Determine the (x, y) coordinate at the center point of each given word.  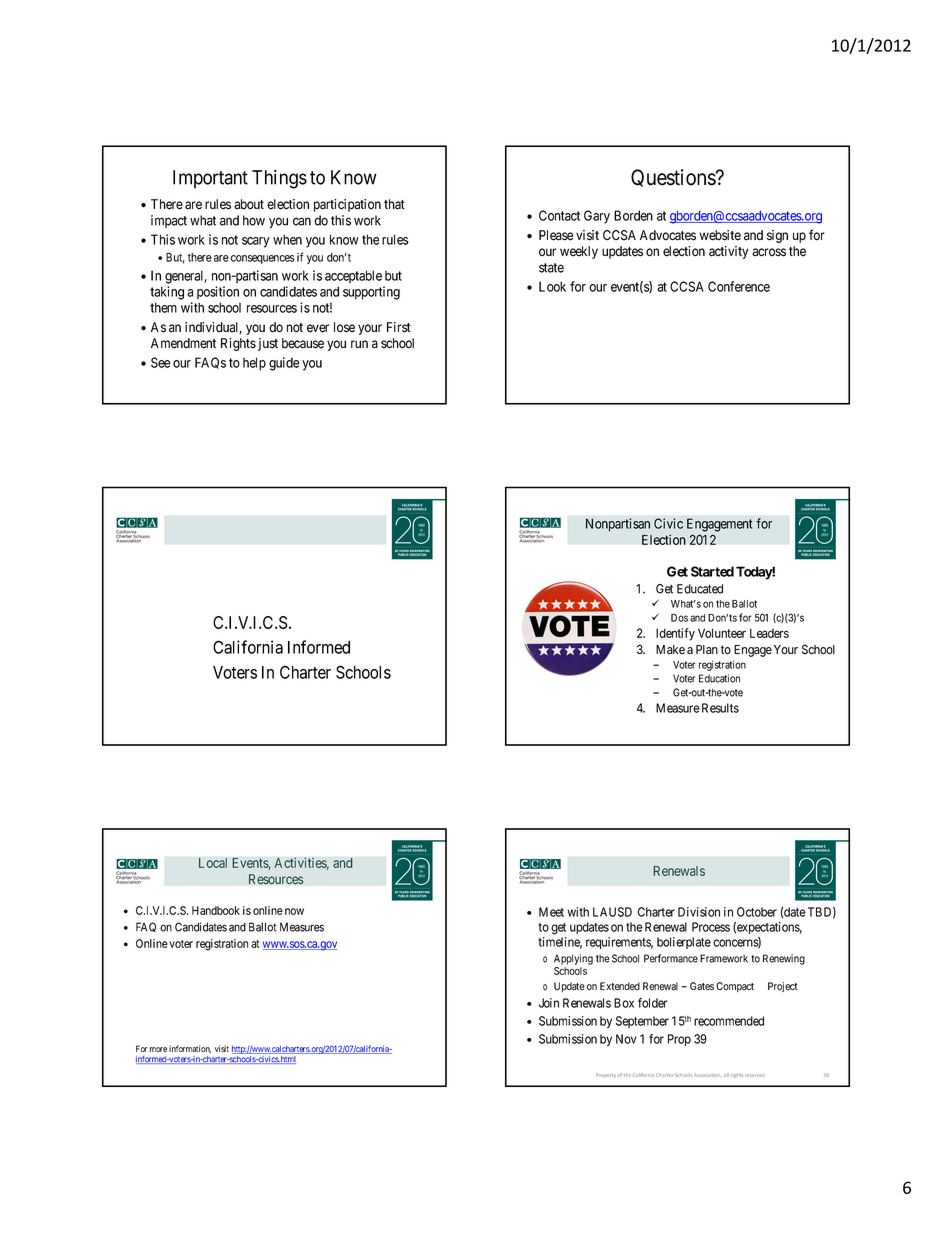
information (190, 1049)
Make (670, 650)
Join (549, 1003)
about (249, 204)
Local (213, 863)
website (720, 235)
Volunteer (722, 633)
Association (707, 1075)
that (394, 204)
